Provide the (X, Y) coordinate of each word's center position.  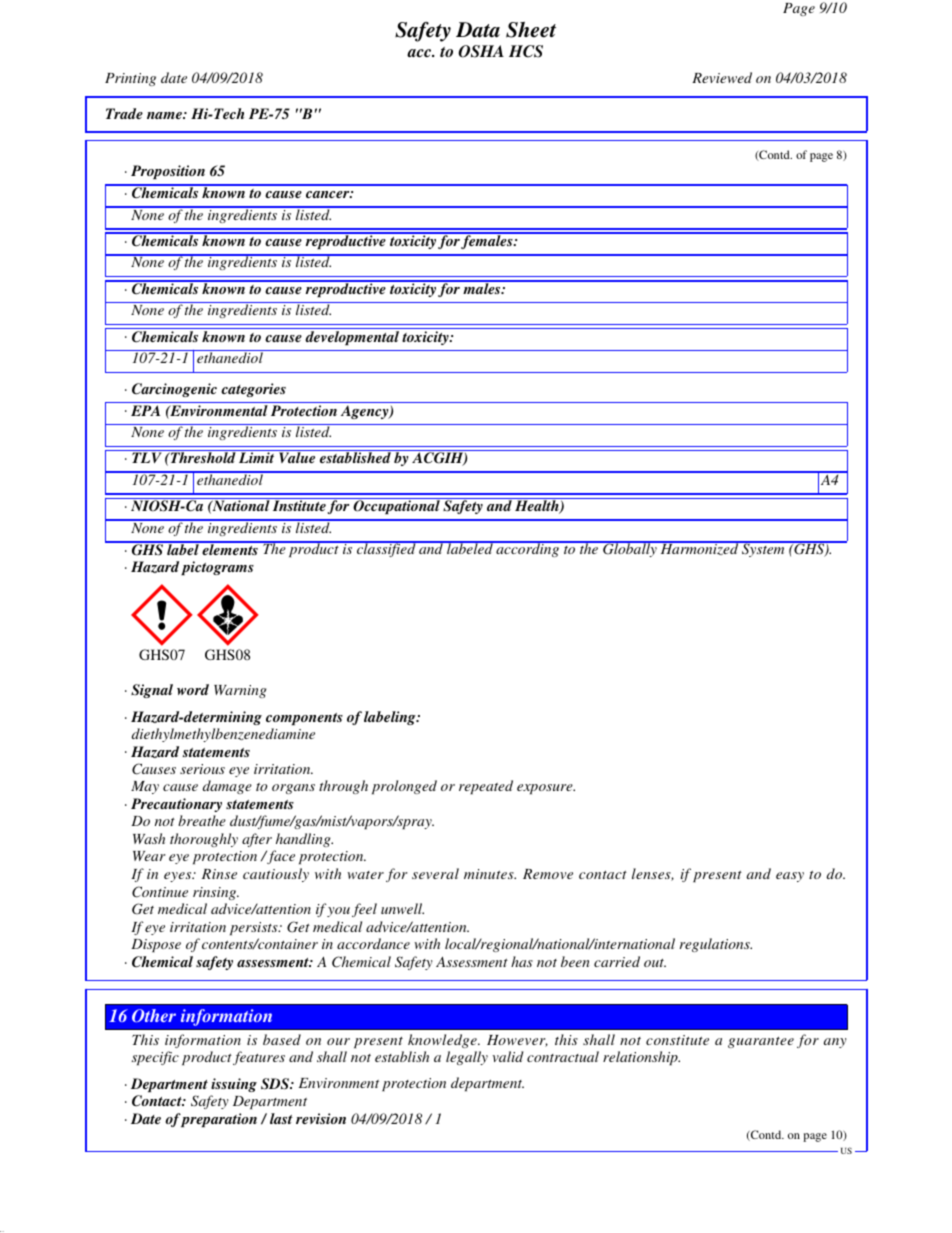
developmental (352, 338)
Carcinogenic (174, 390)
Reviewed (722, 77)
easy (790, 877)
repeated (486, 787)
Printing (130, 79)
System (763, 549)
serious (202, 769)
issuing (234, 1085)
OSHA (481, 51)
